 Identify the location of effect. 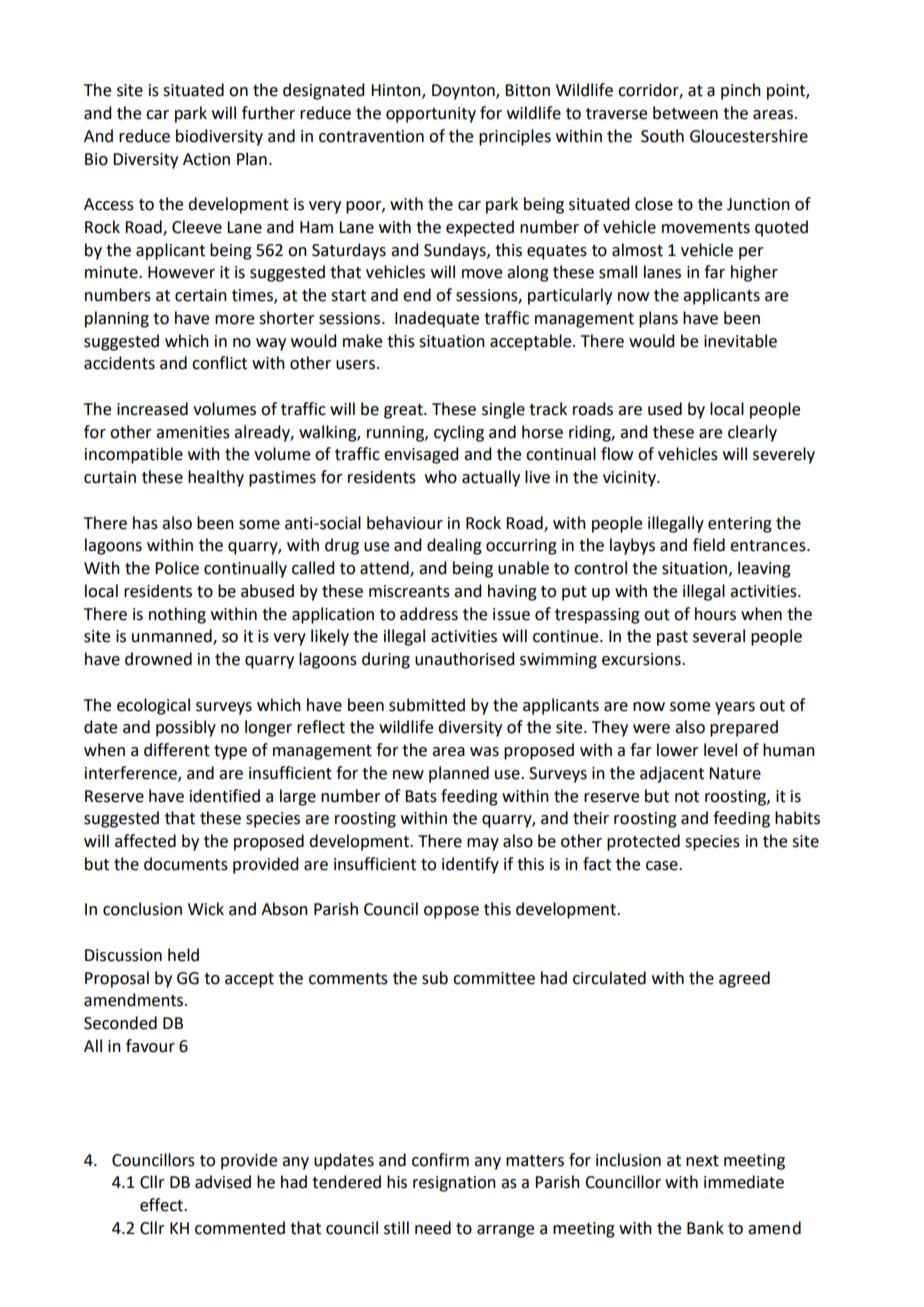
(162, 1205).
